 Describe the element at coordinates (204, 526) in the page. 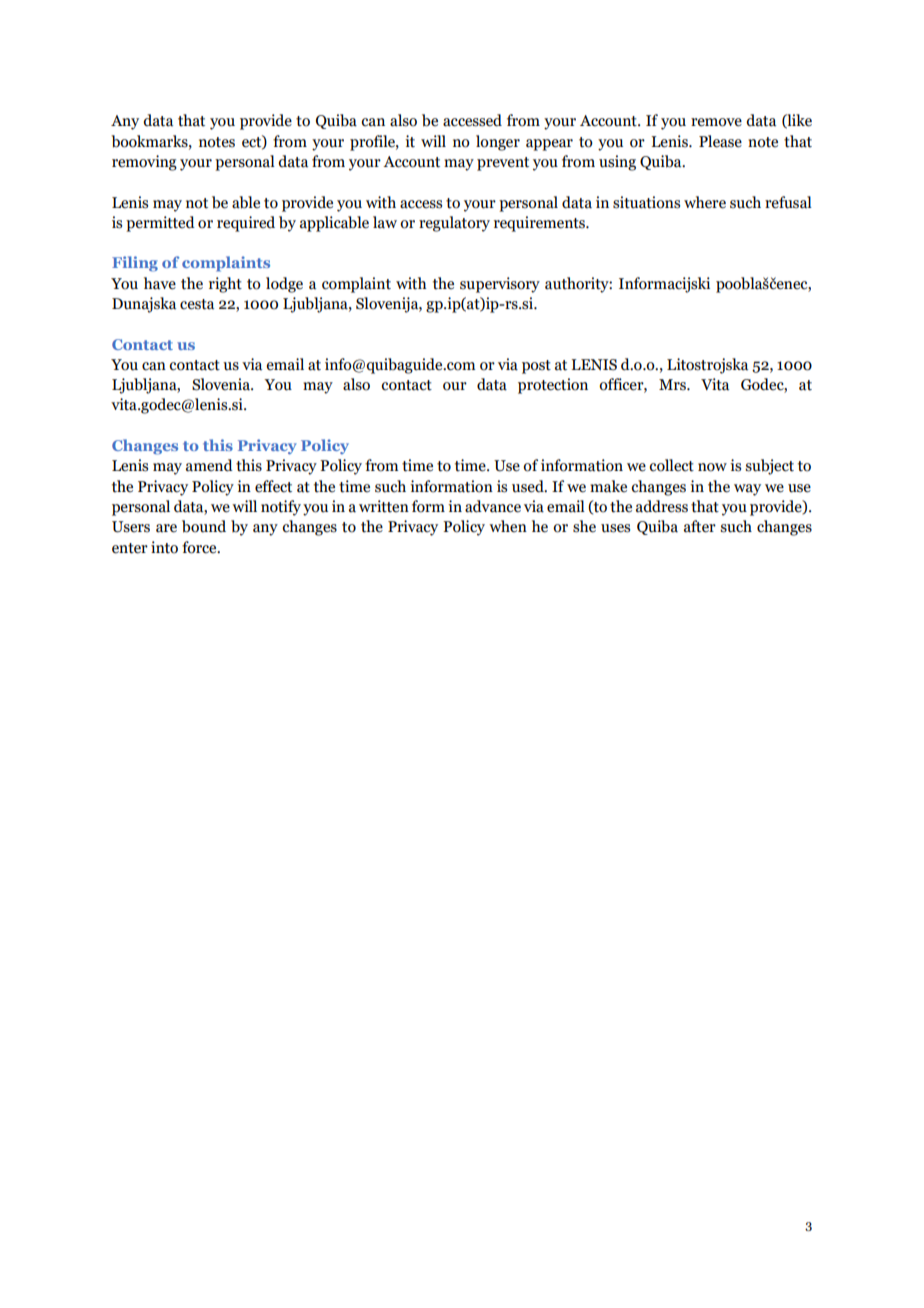

I see `bound` at that location.
